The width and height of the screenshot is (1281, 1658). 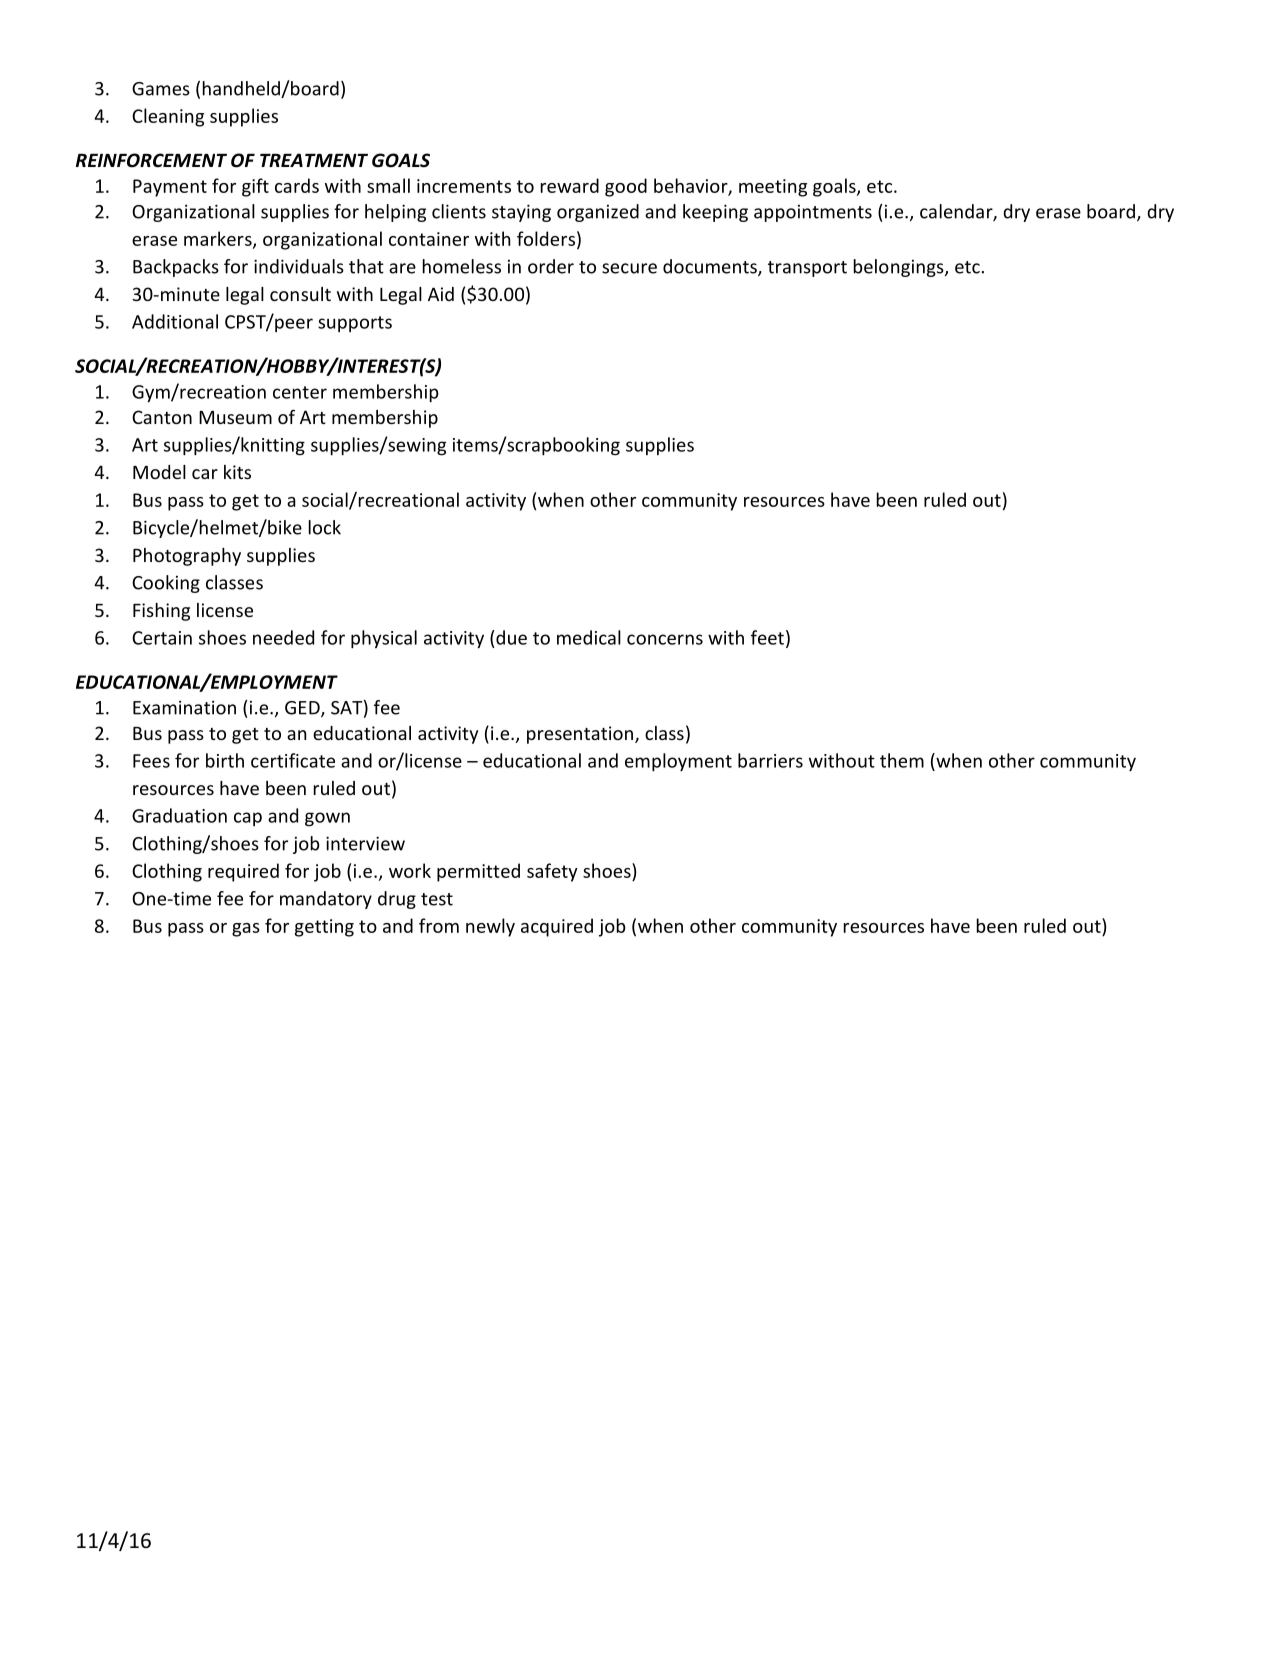 What do you see at coordinates (570, 185) in the screenshot?
I see `reward` at bounding box center [570, 185].
